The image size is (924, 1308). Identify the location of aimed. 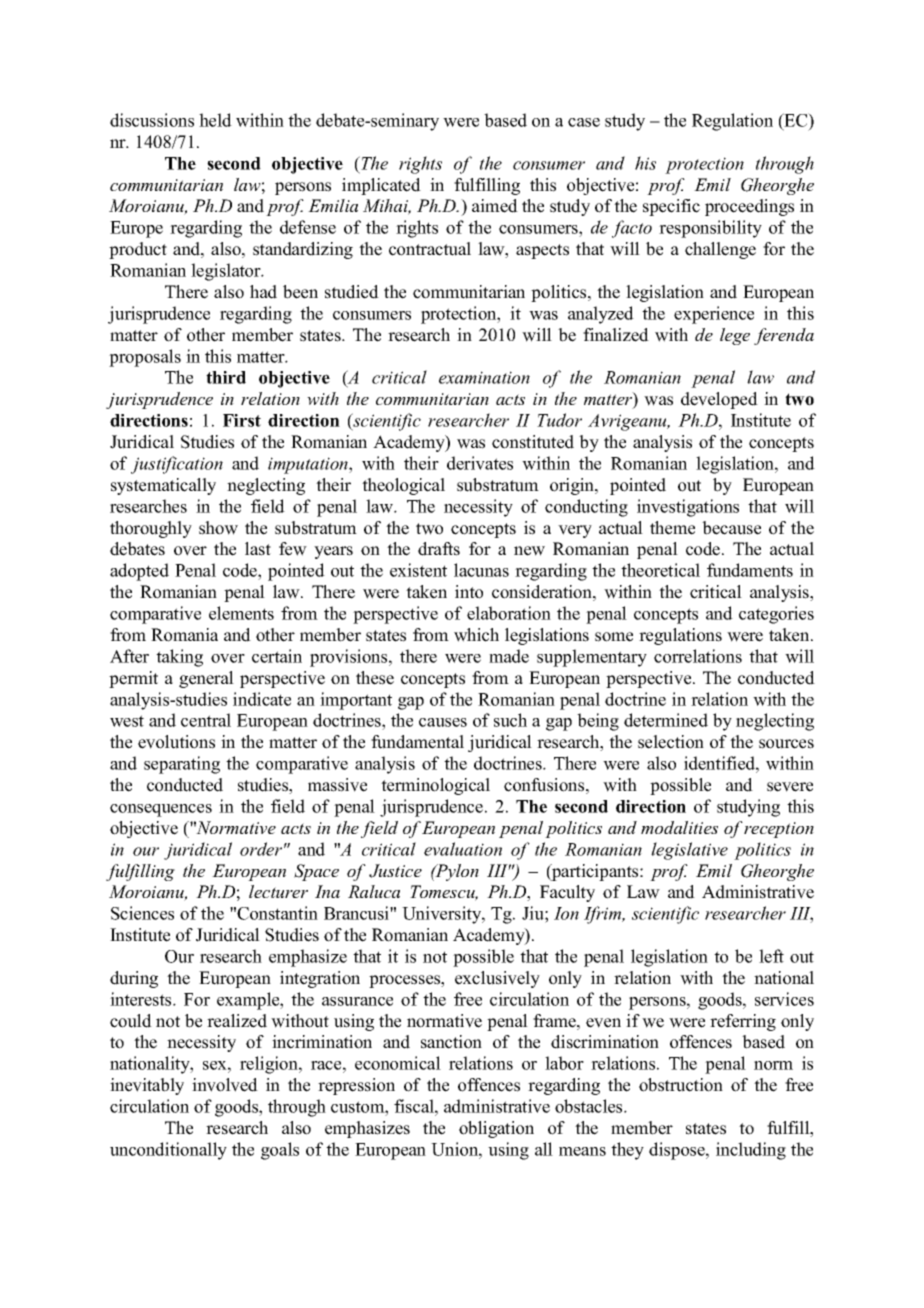
(495, 206).
